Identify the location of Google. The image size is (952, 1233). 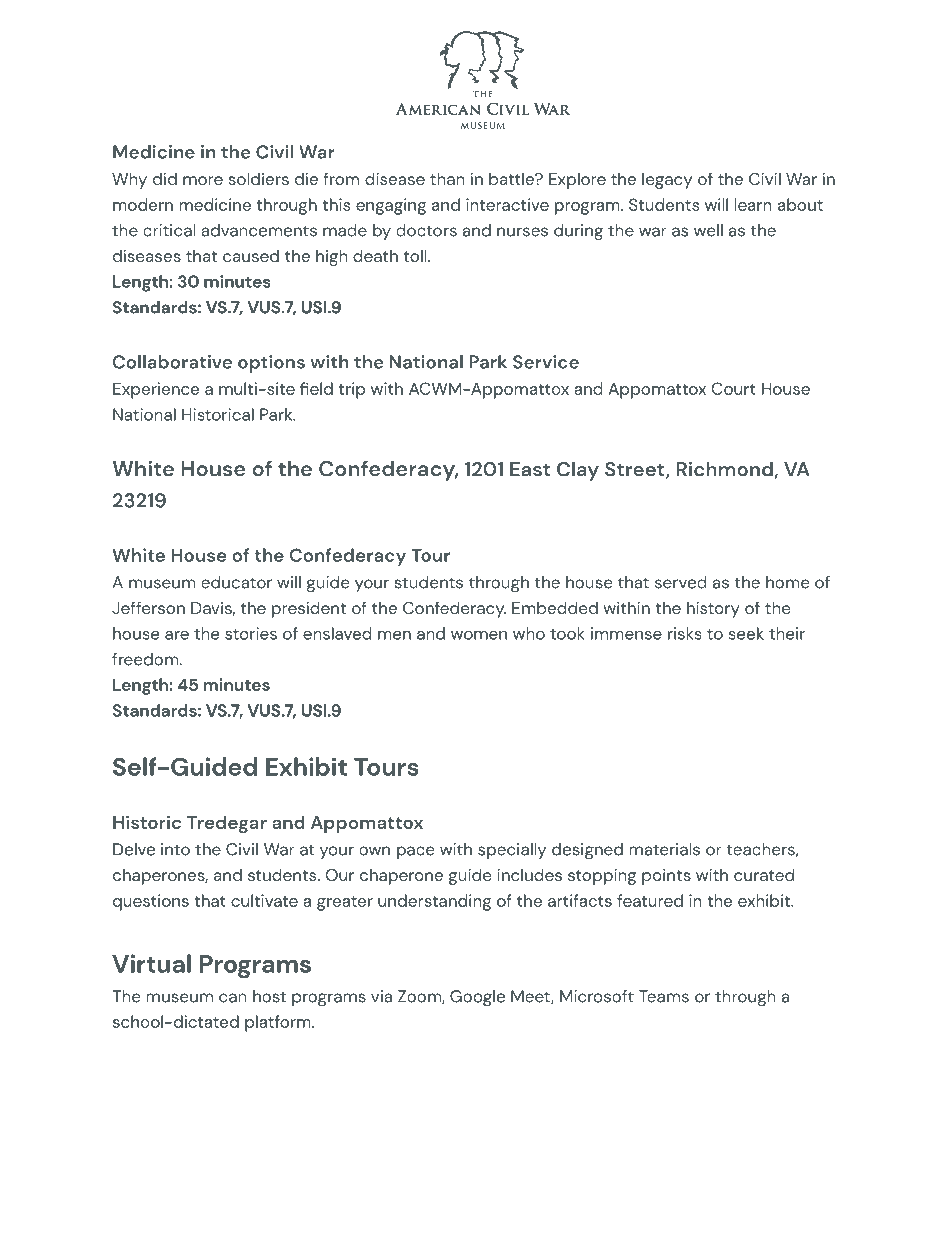
(477, 998).
